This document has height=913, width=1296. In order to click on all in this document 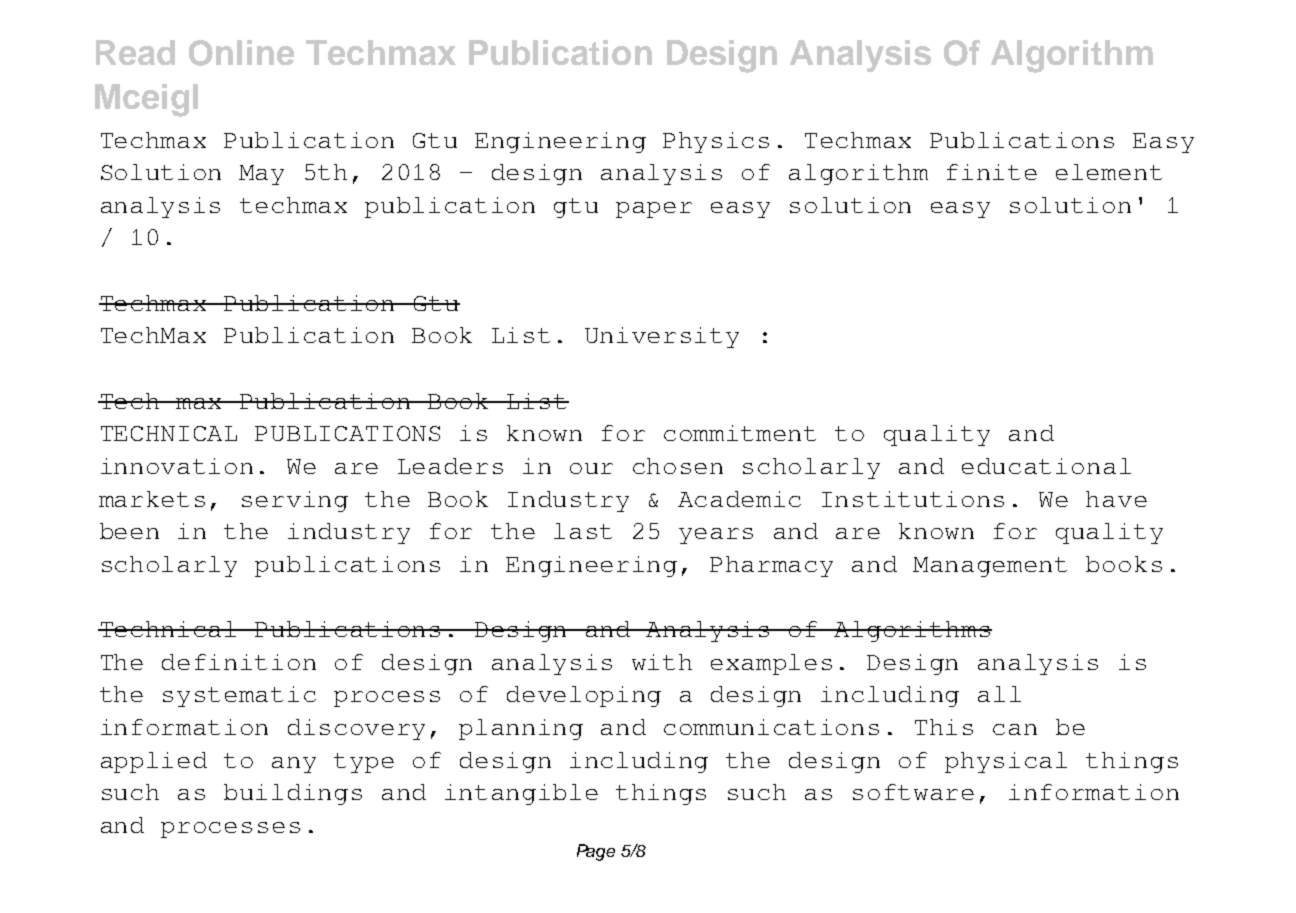, I will do `click(999, 694)`.
